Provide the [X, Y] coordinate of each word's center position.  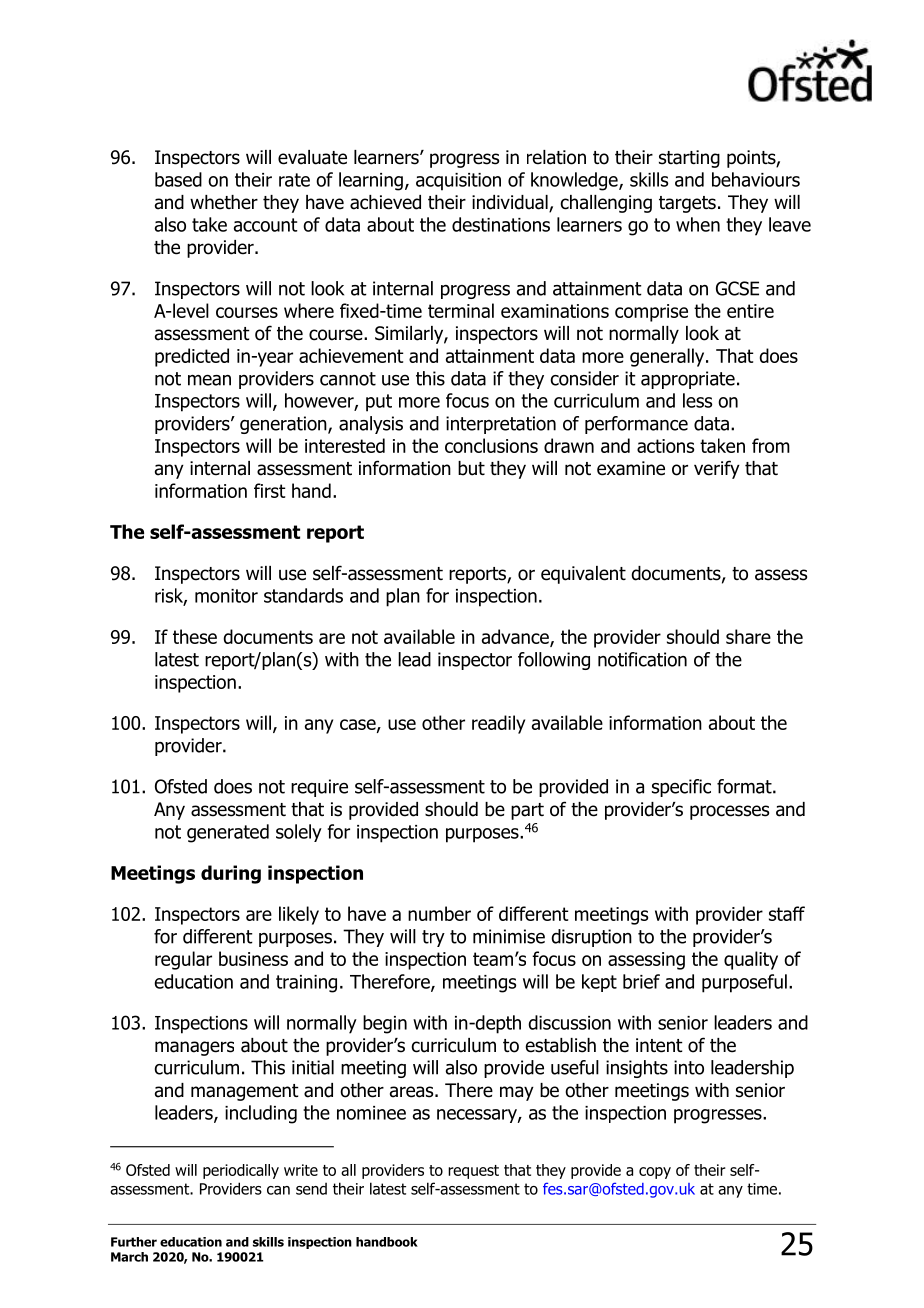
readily [498, 724]
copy [655, 1173]
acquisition [458, 182]
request [473, 1172]
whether [224, 202]
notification [642, 659]
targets [687, 204]
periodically [241, 1171]
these [195, 636]
